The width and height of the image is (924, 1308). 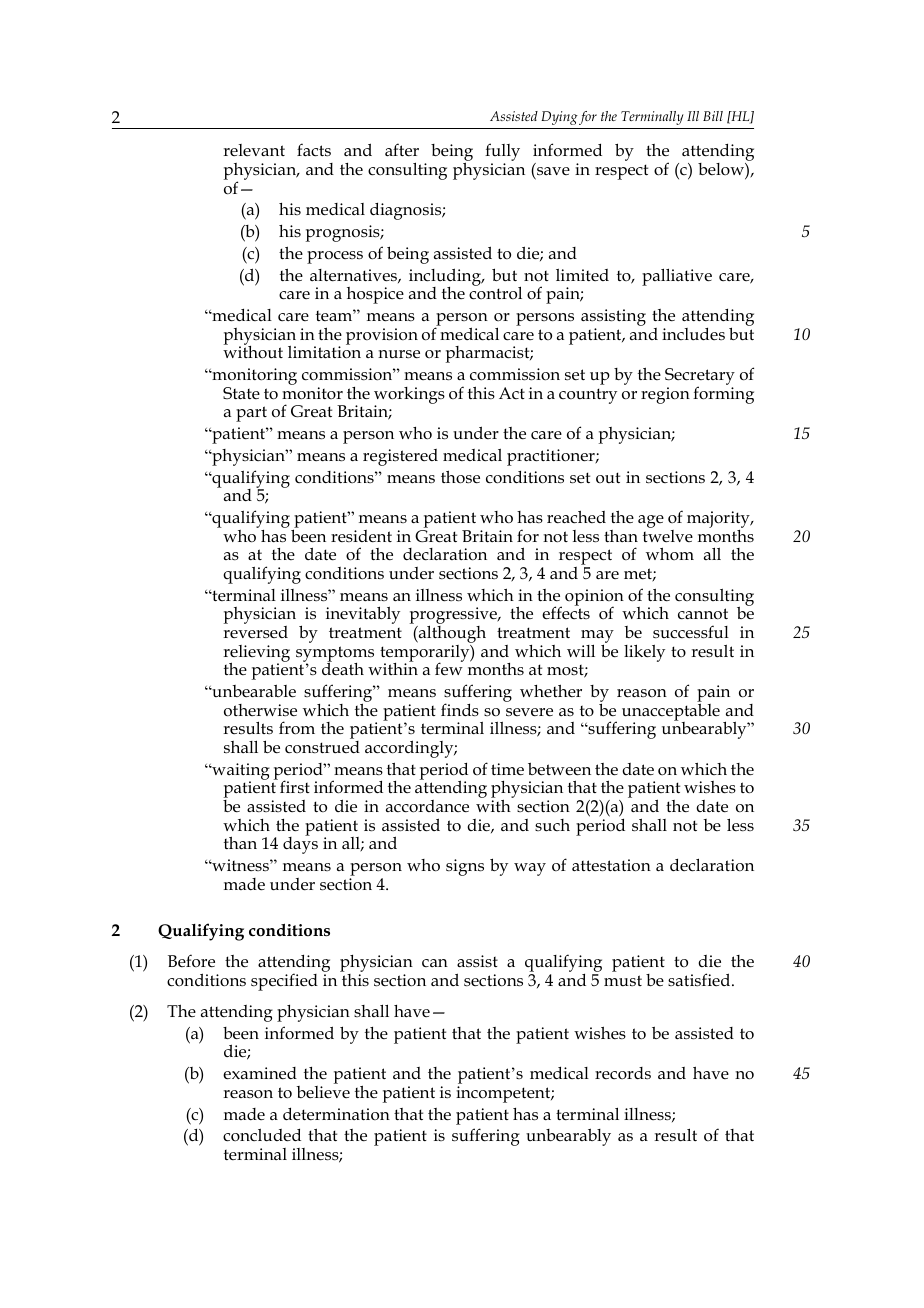 What do you see at coordinates (241, 393) in the image?
I see `State` at bounding box center [241, 393].
